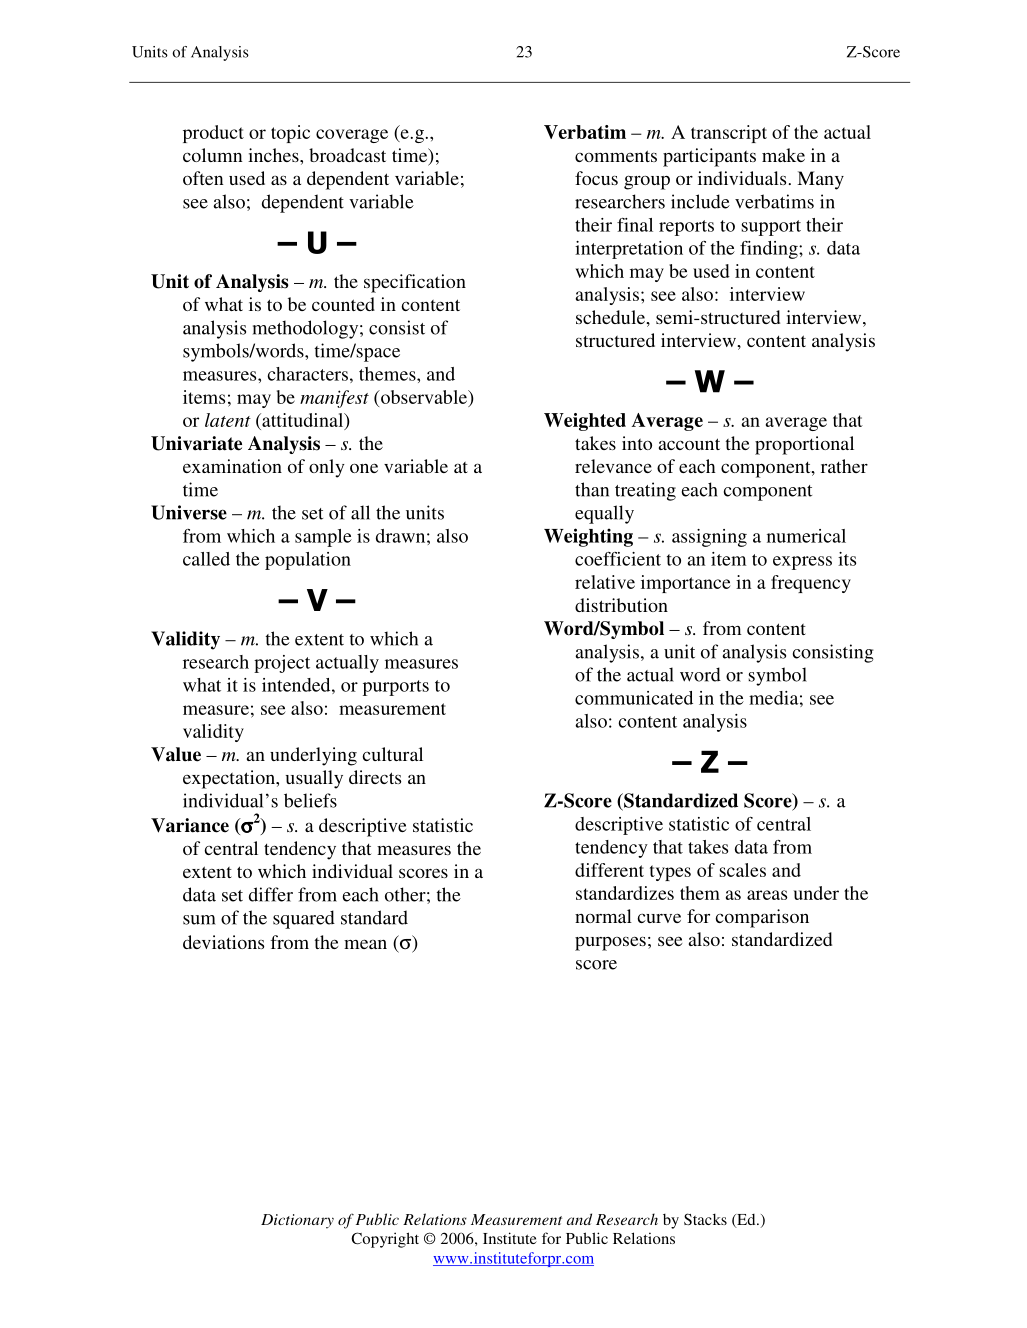  Describe the element at coordinates (190, 825) in the image. I see `Variance` at that location.
